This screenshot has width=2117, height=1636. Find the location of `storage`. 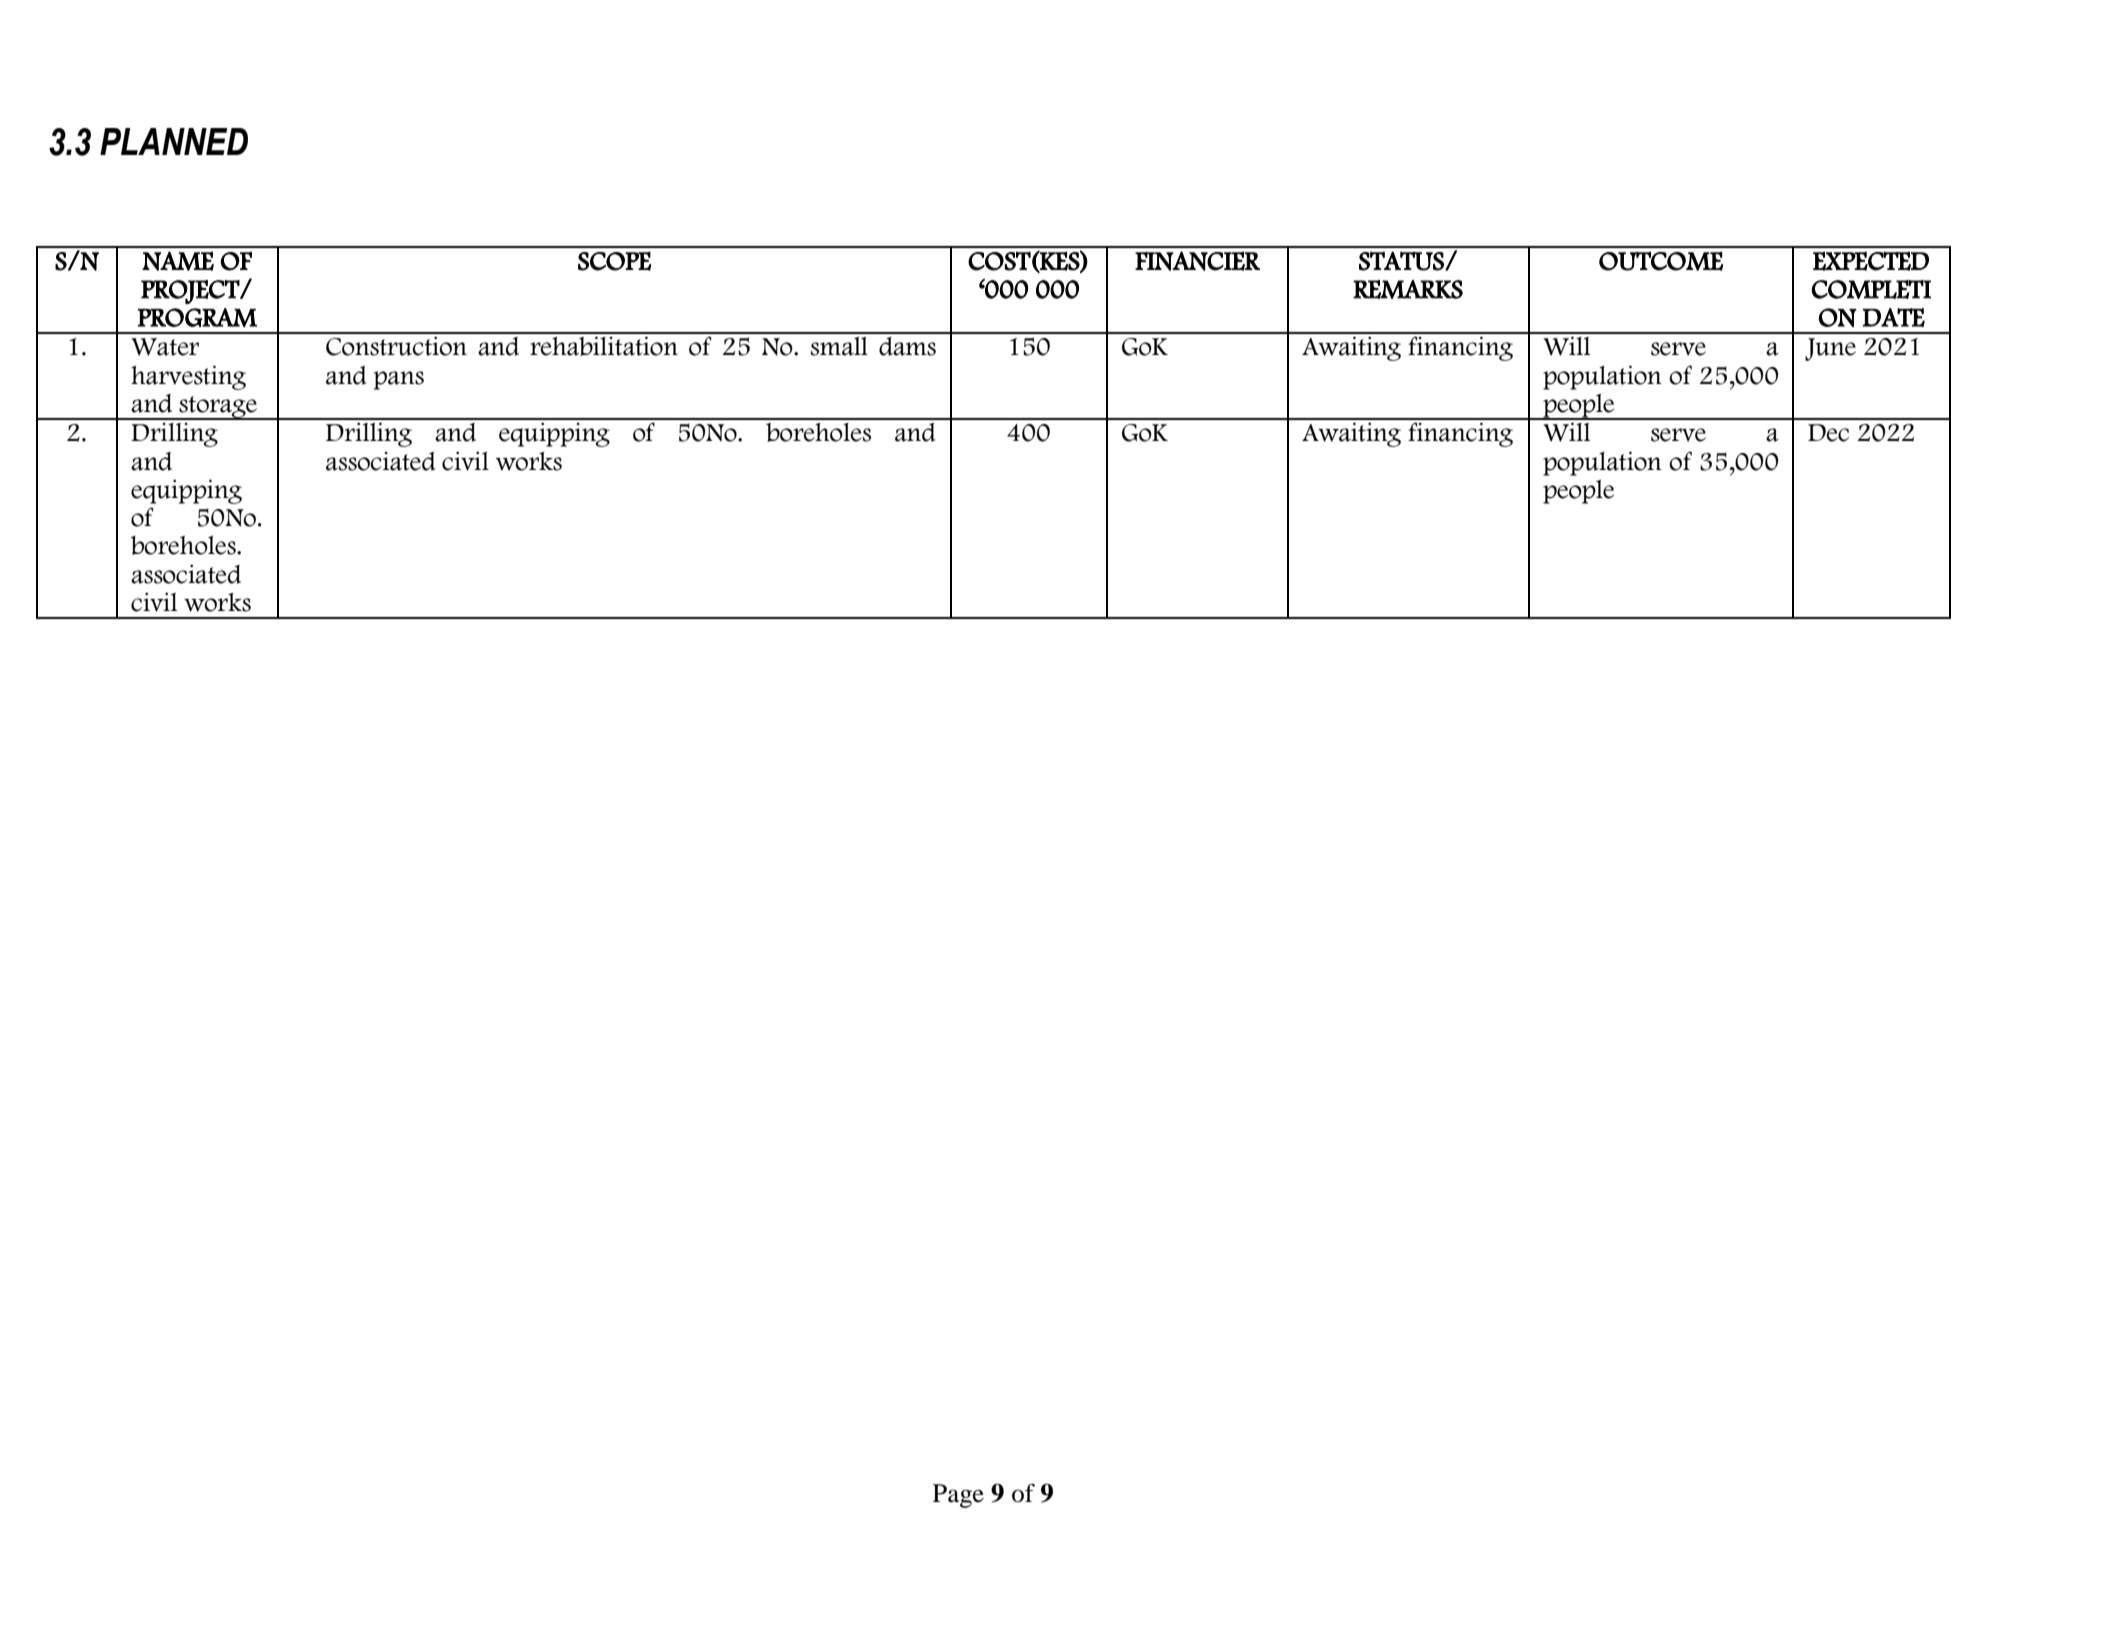

storage is located at coordinates (219, 408).
